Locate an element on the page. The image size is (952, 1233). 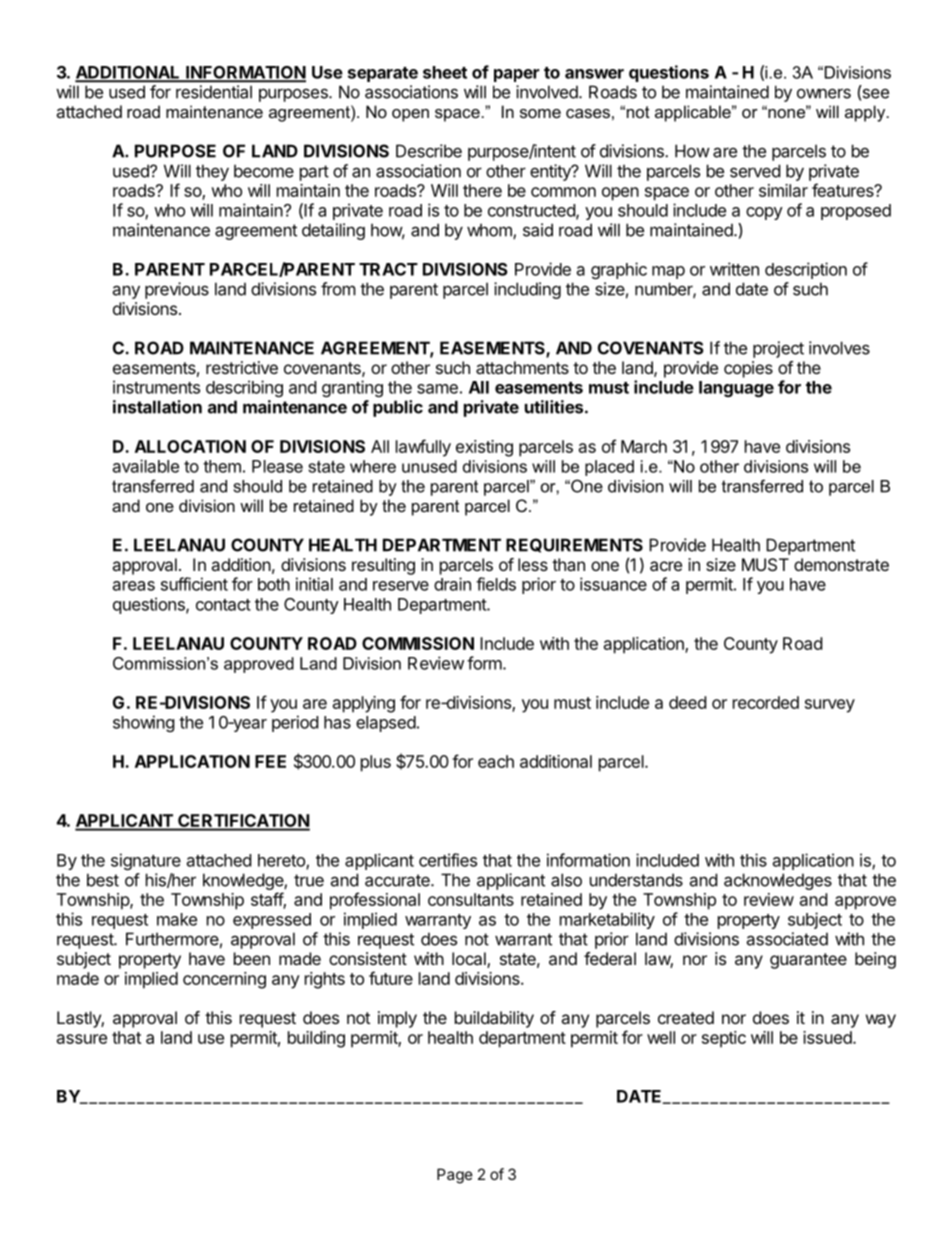
assure is located at coordinates (82, 1039).
